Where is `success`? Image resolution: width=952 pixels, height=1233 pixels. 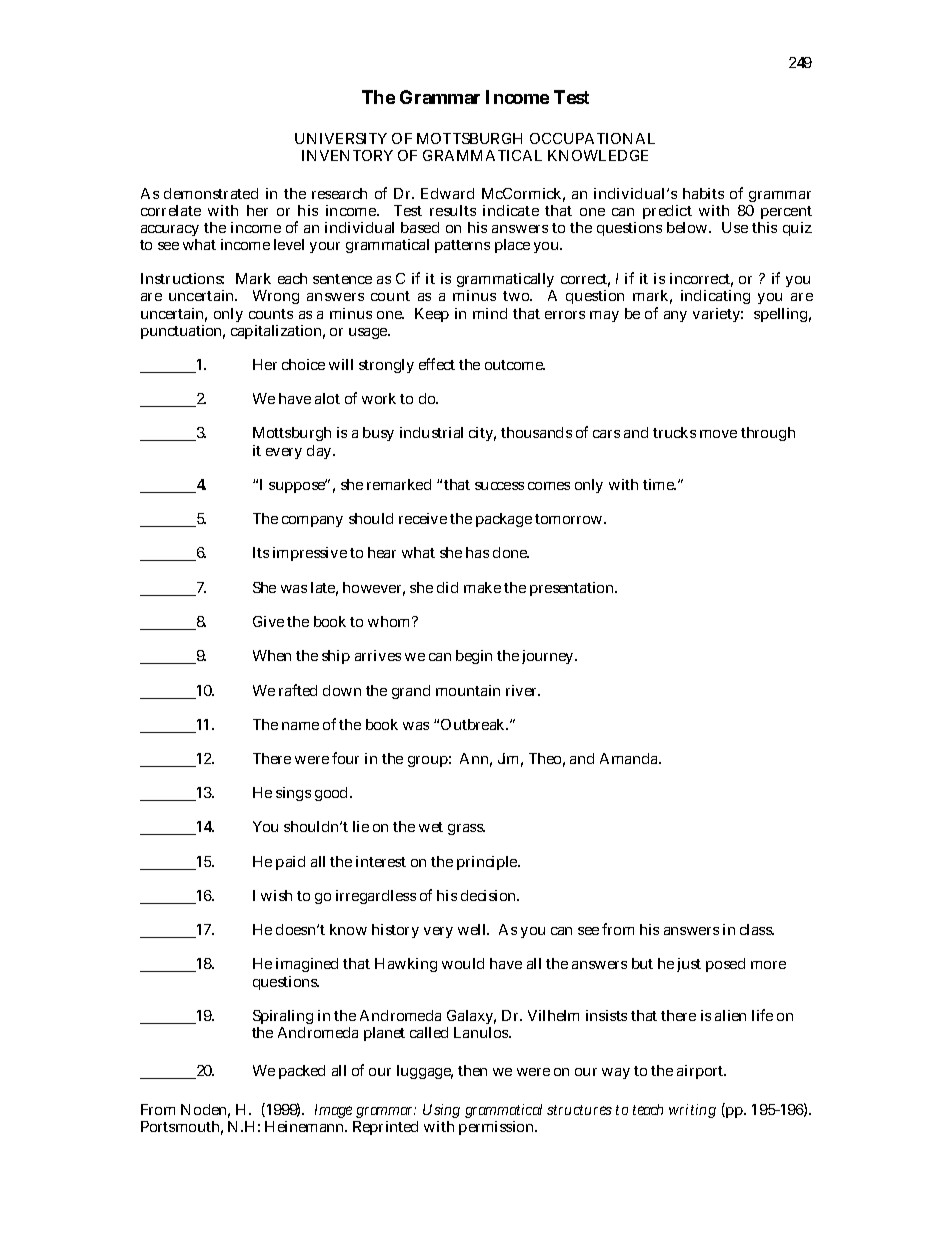 success is located at coordinates (499, 486).
